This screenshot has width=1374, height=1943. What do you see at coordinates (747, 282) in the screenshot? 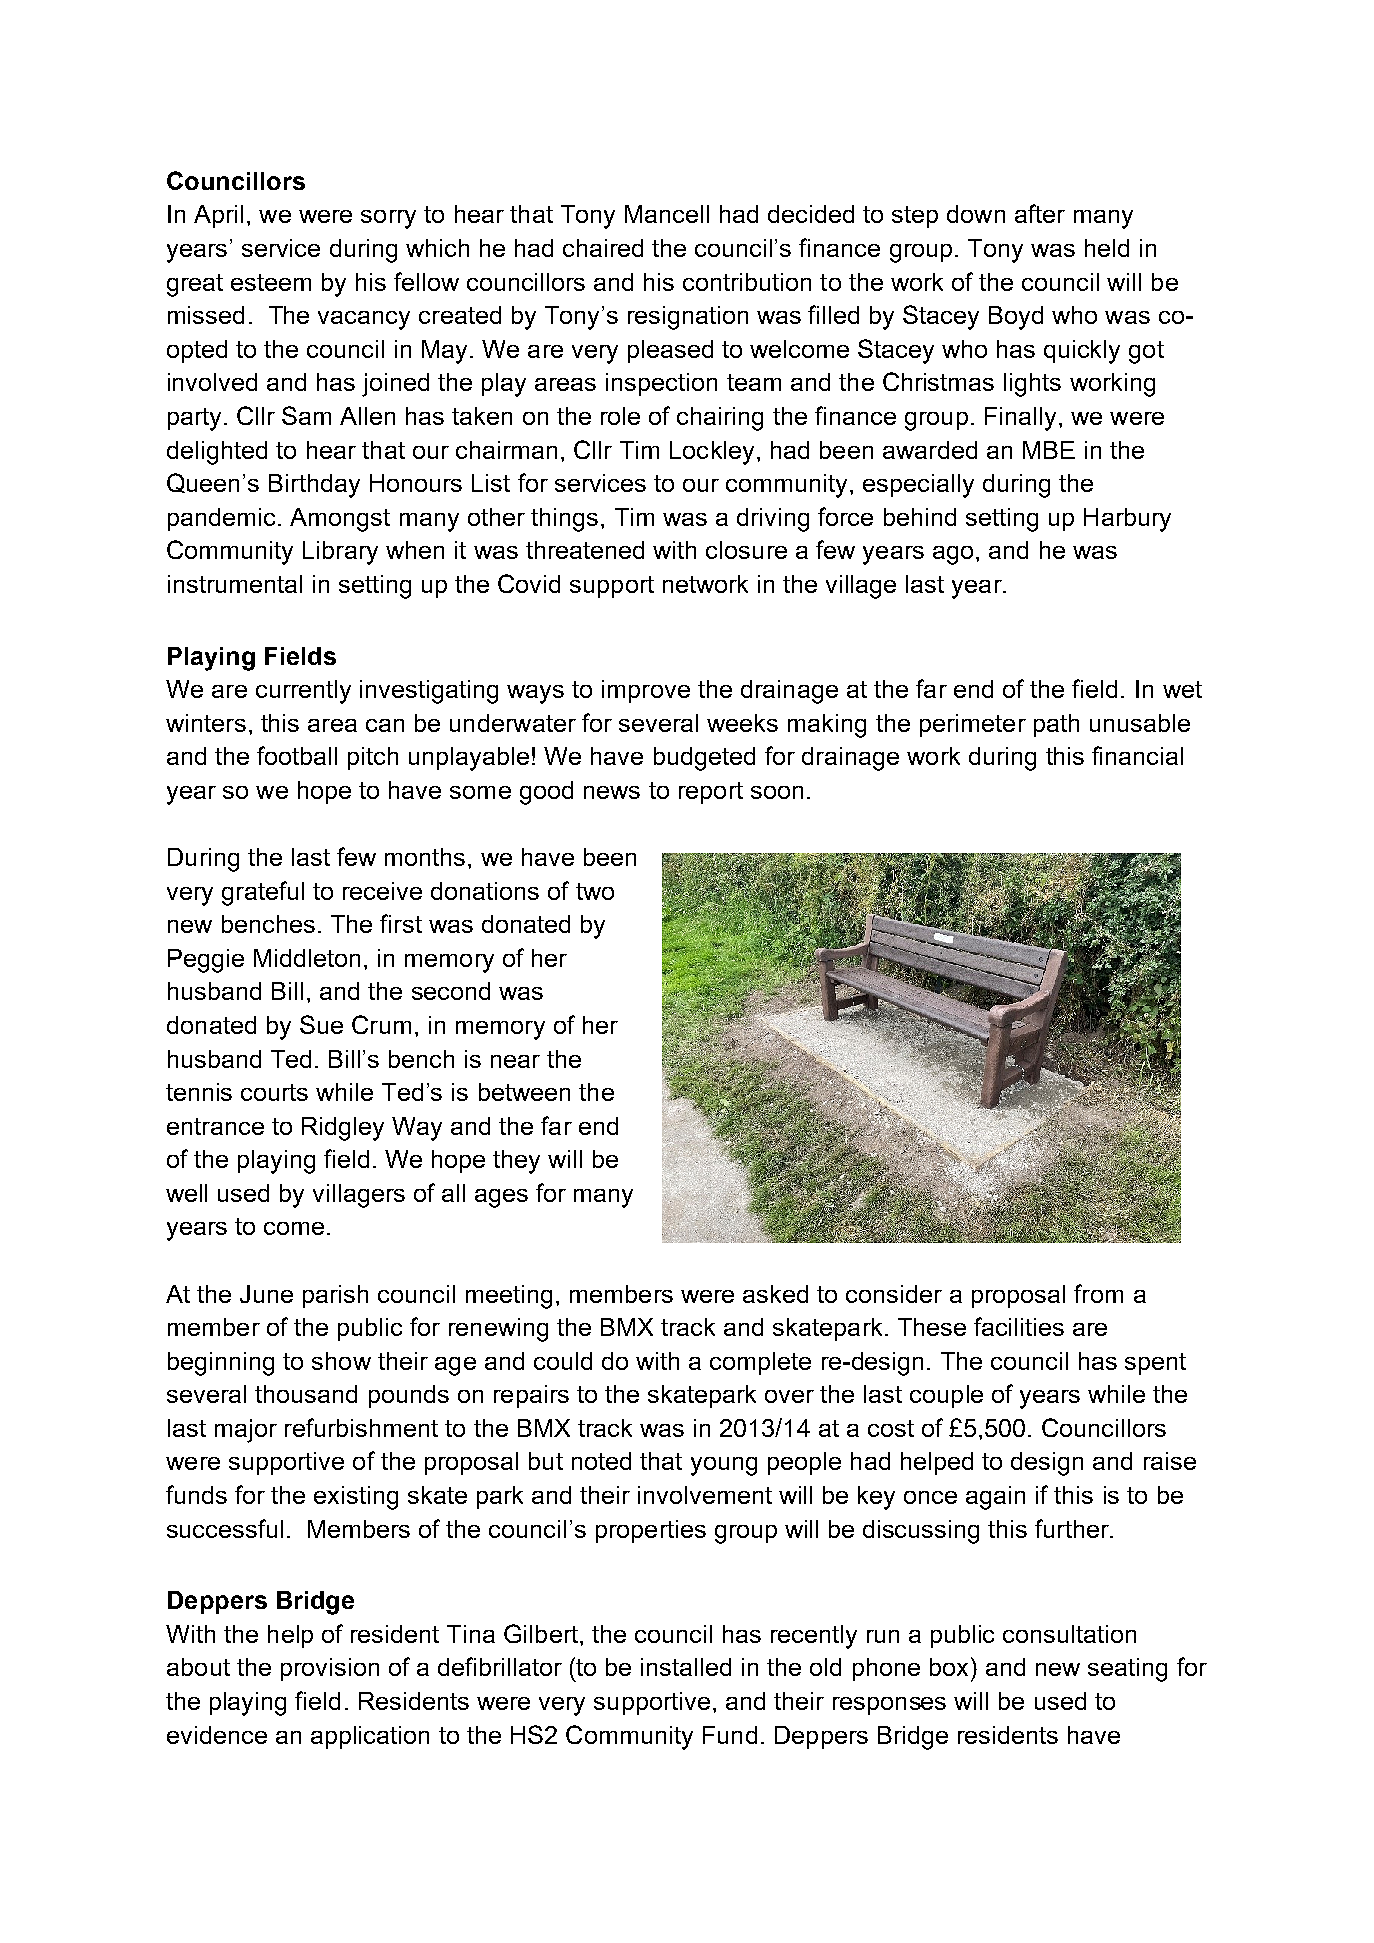
I see `contribution` at bounding box center [747, 282].
